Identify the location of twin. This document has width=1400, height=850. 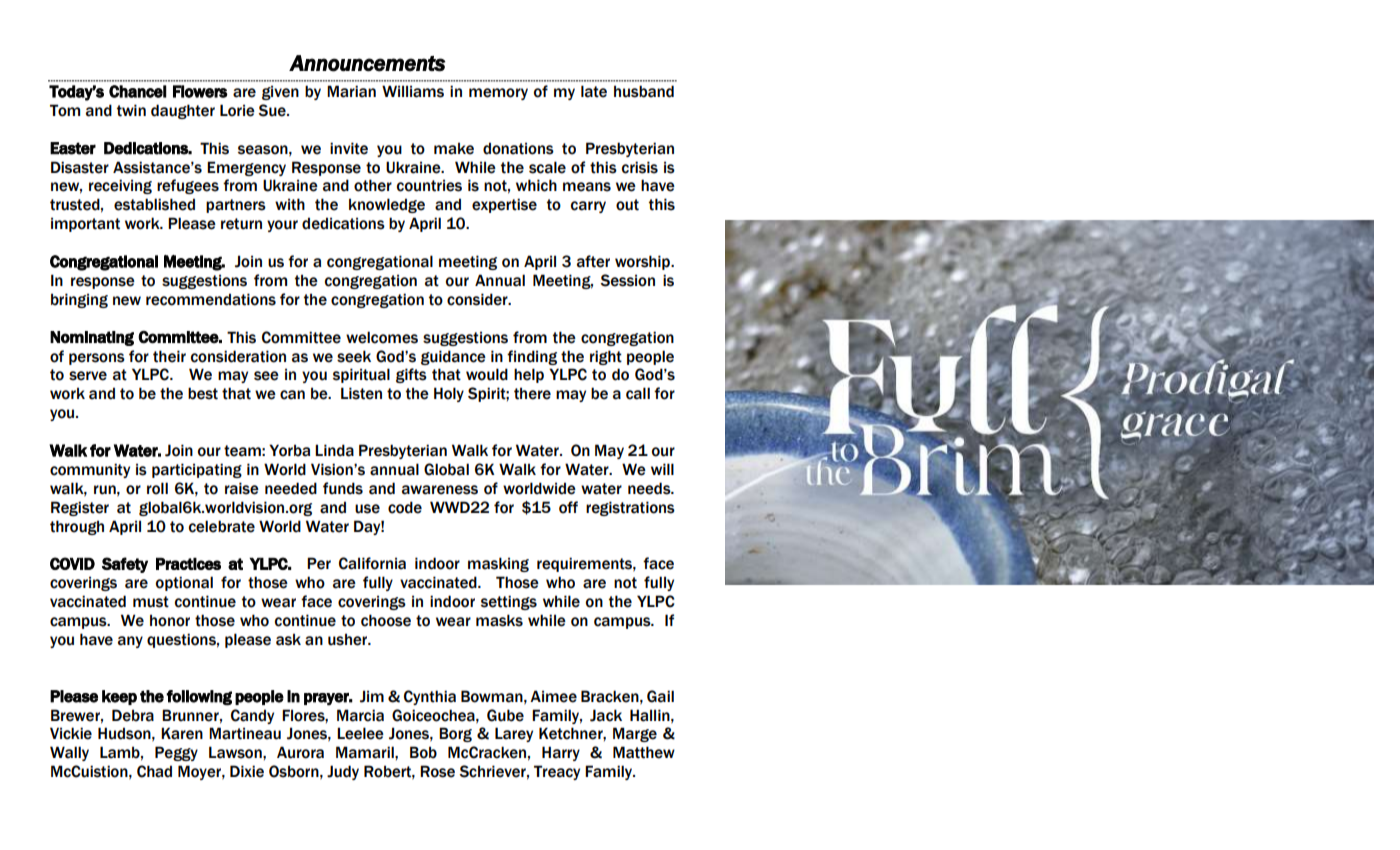
(131, 110).
